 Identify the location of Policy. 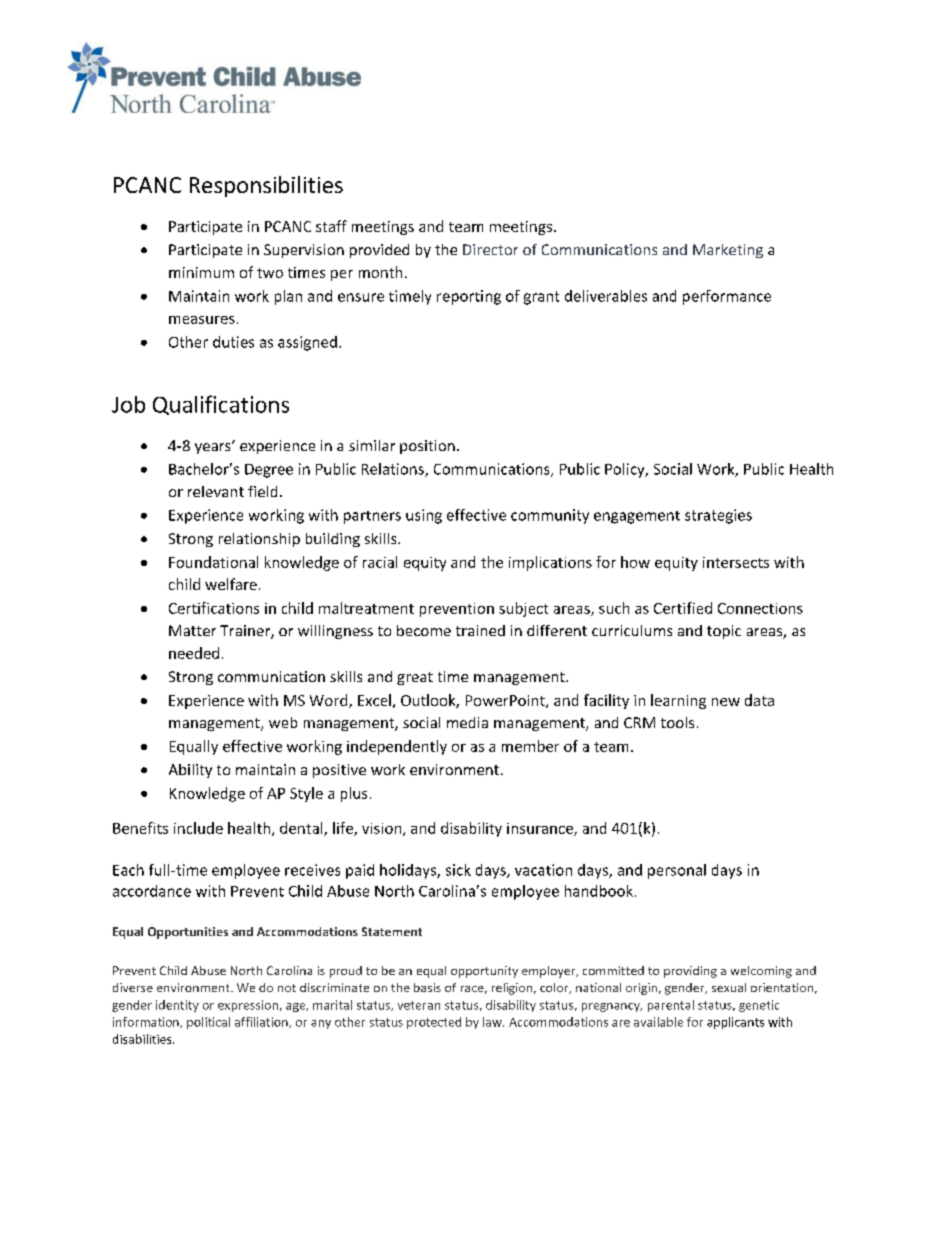
(626, 470).
